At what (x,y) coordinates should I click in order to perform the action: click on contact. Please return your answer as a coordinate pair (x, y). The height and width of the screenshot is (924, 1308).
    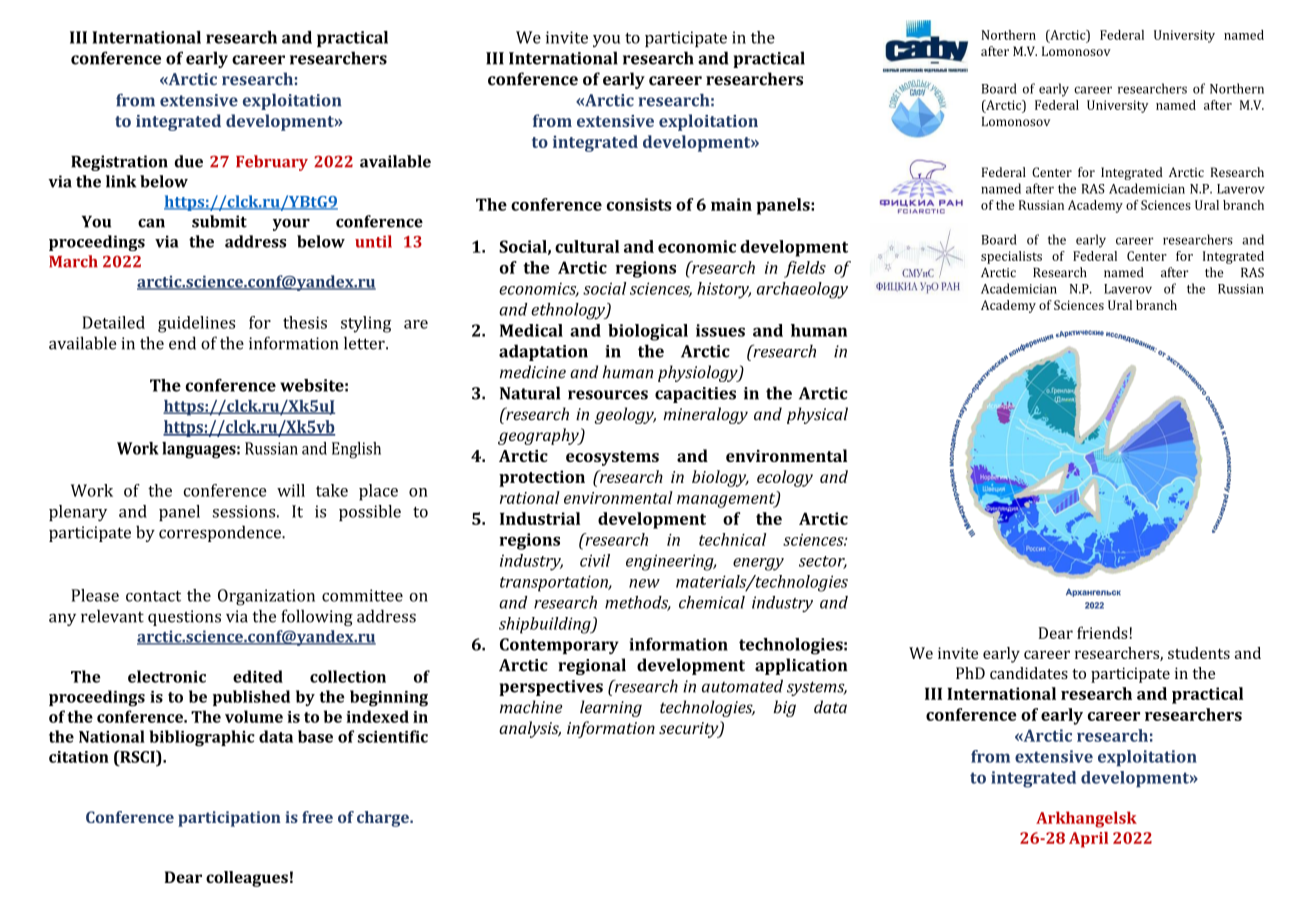
    Looking at the image, I should click on (153, 596).
